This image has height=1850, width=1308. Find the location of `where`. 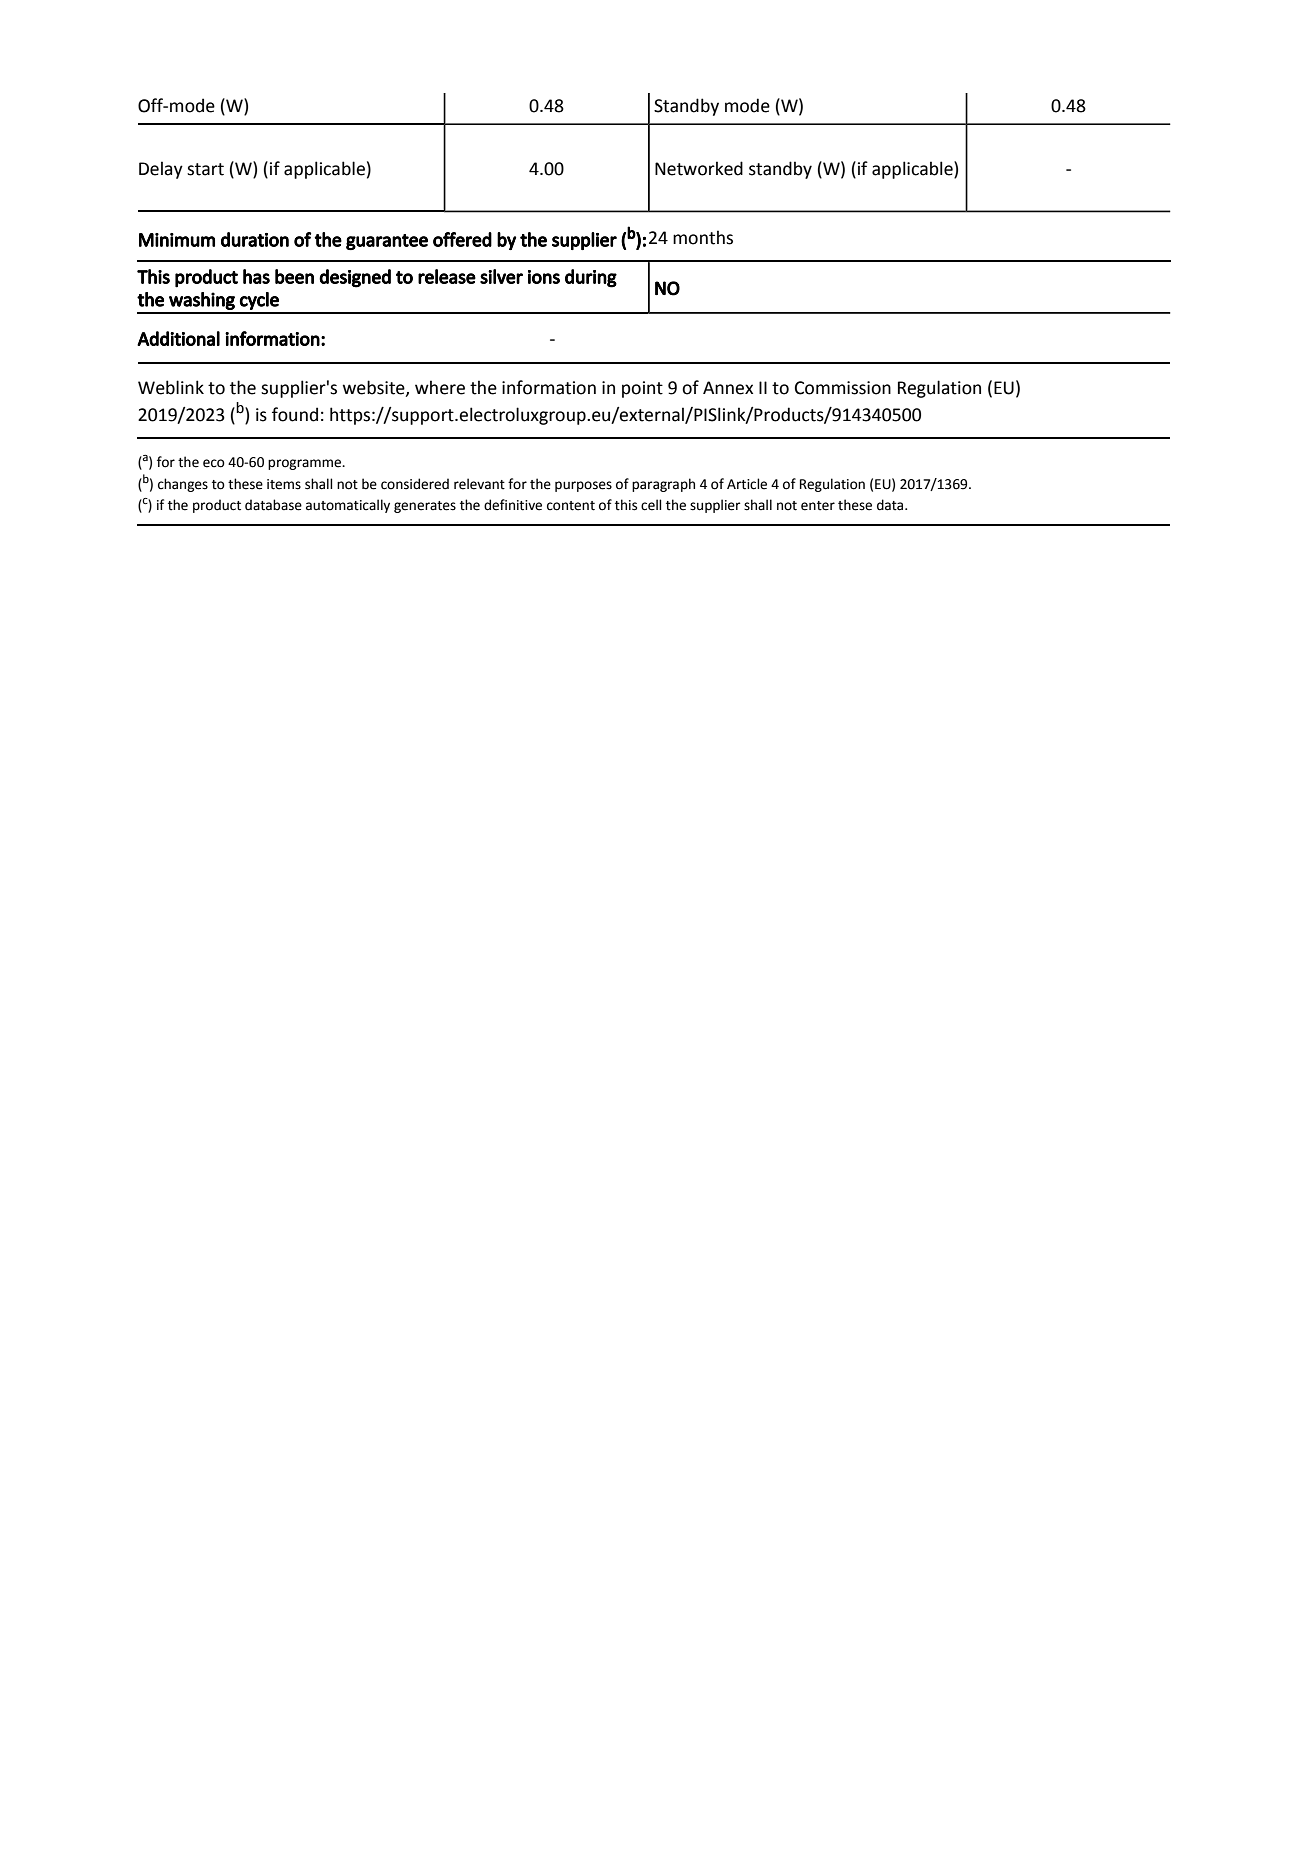

where is located at coordinates (440, 387).
